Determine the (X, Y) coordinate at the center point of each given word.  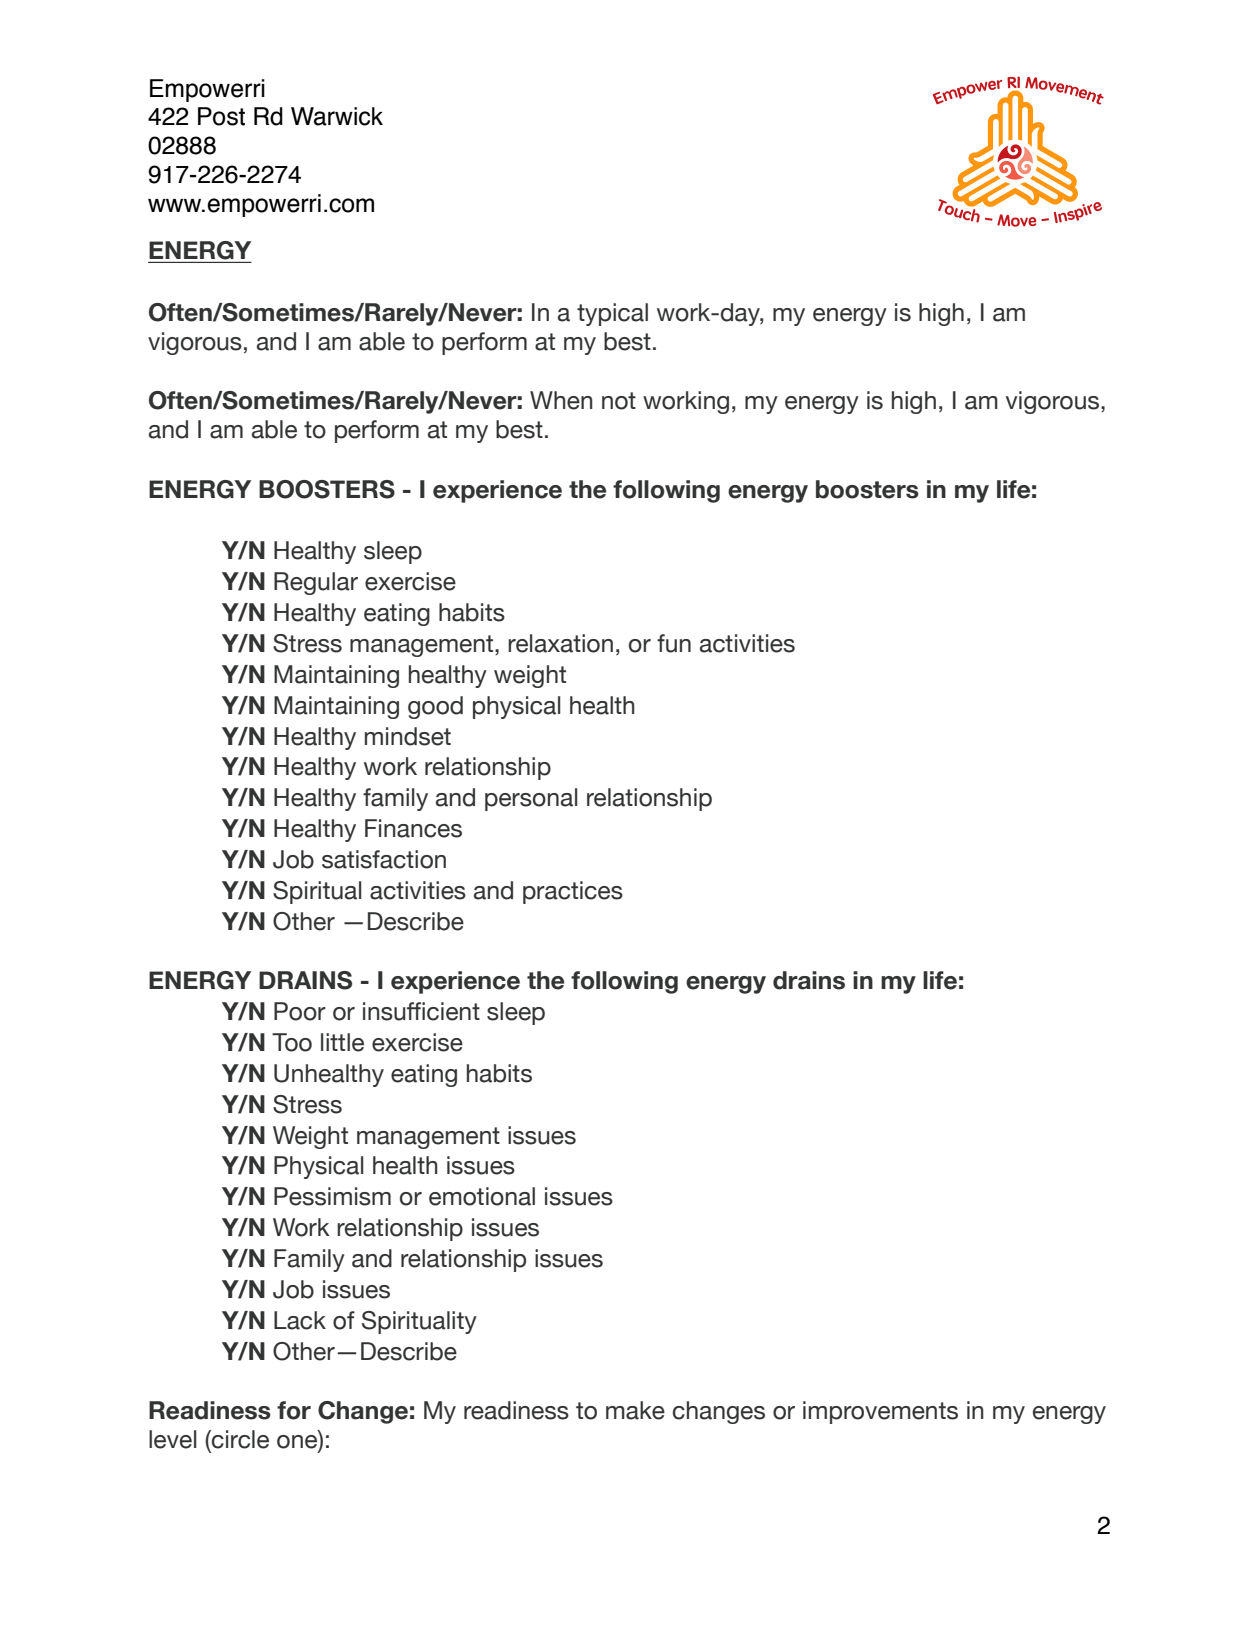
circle (239, 1439)
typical (612, 314)
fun (674, 643)
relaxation (560, 643)
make (635, 1410)
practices (573, 892)
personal (531, 799)
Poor (300, 1011)
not (619, 401)
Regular (316, 583)
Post (221, 116)
